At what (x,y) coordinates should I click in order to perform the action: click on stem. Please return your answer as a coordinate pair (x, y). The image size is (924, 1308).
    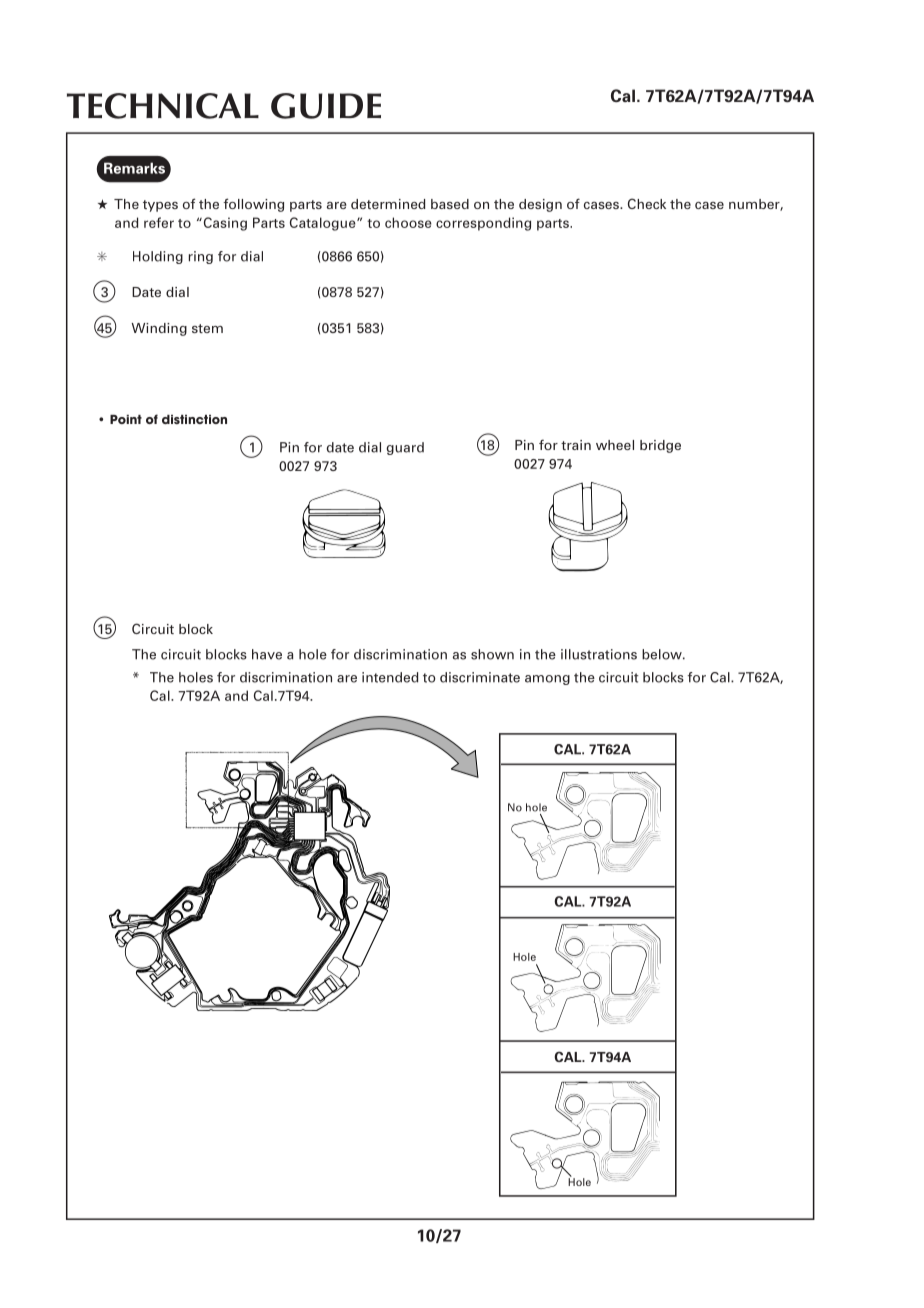
    Looking at the image, I should click on (207, 328).
